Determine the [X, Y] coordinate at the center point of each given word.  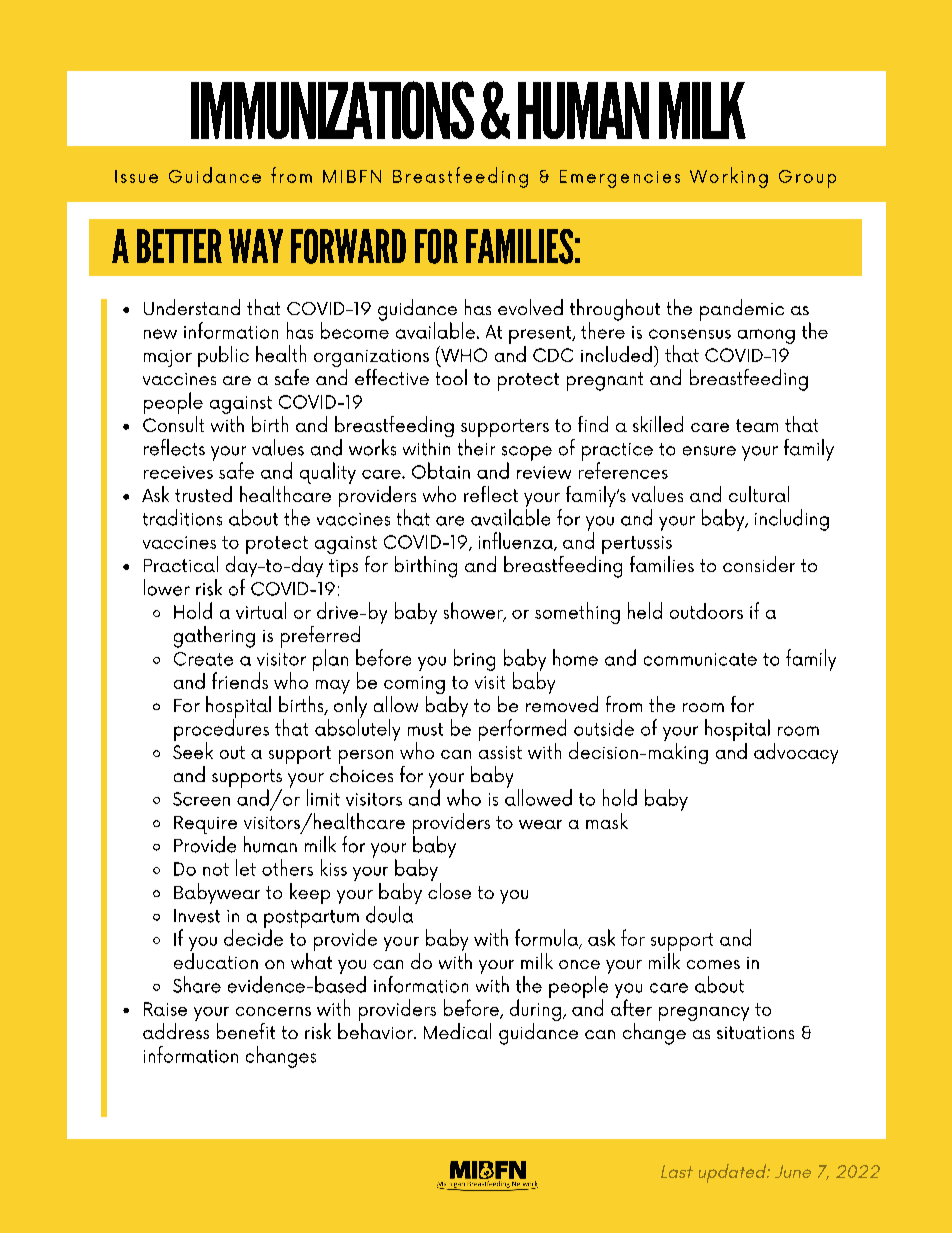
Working [729, 177]
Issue [136, 176]
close [449, 889]
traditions [182, 517]
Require [205, 826]
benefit [246, 1031]
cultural [759, 494]
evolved [530, 307]
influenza [517, 541]
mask [607, 821]
